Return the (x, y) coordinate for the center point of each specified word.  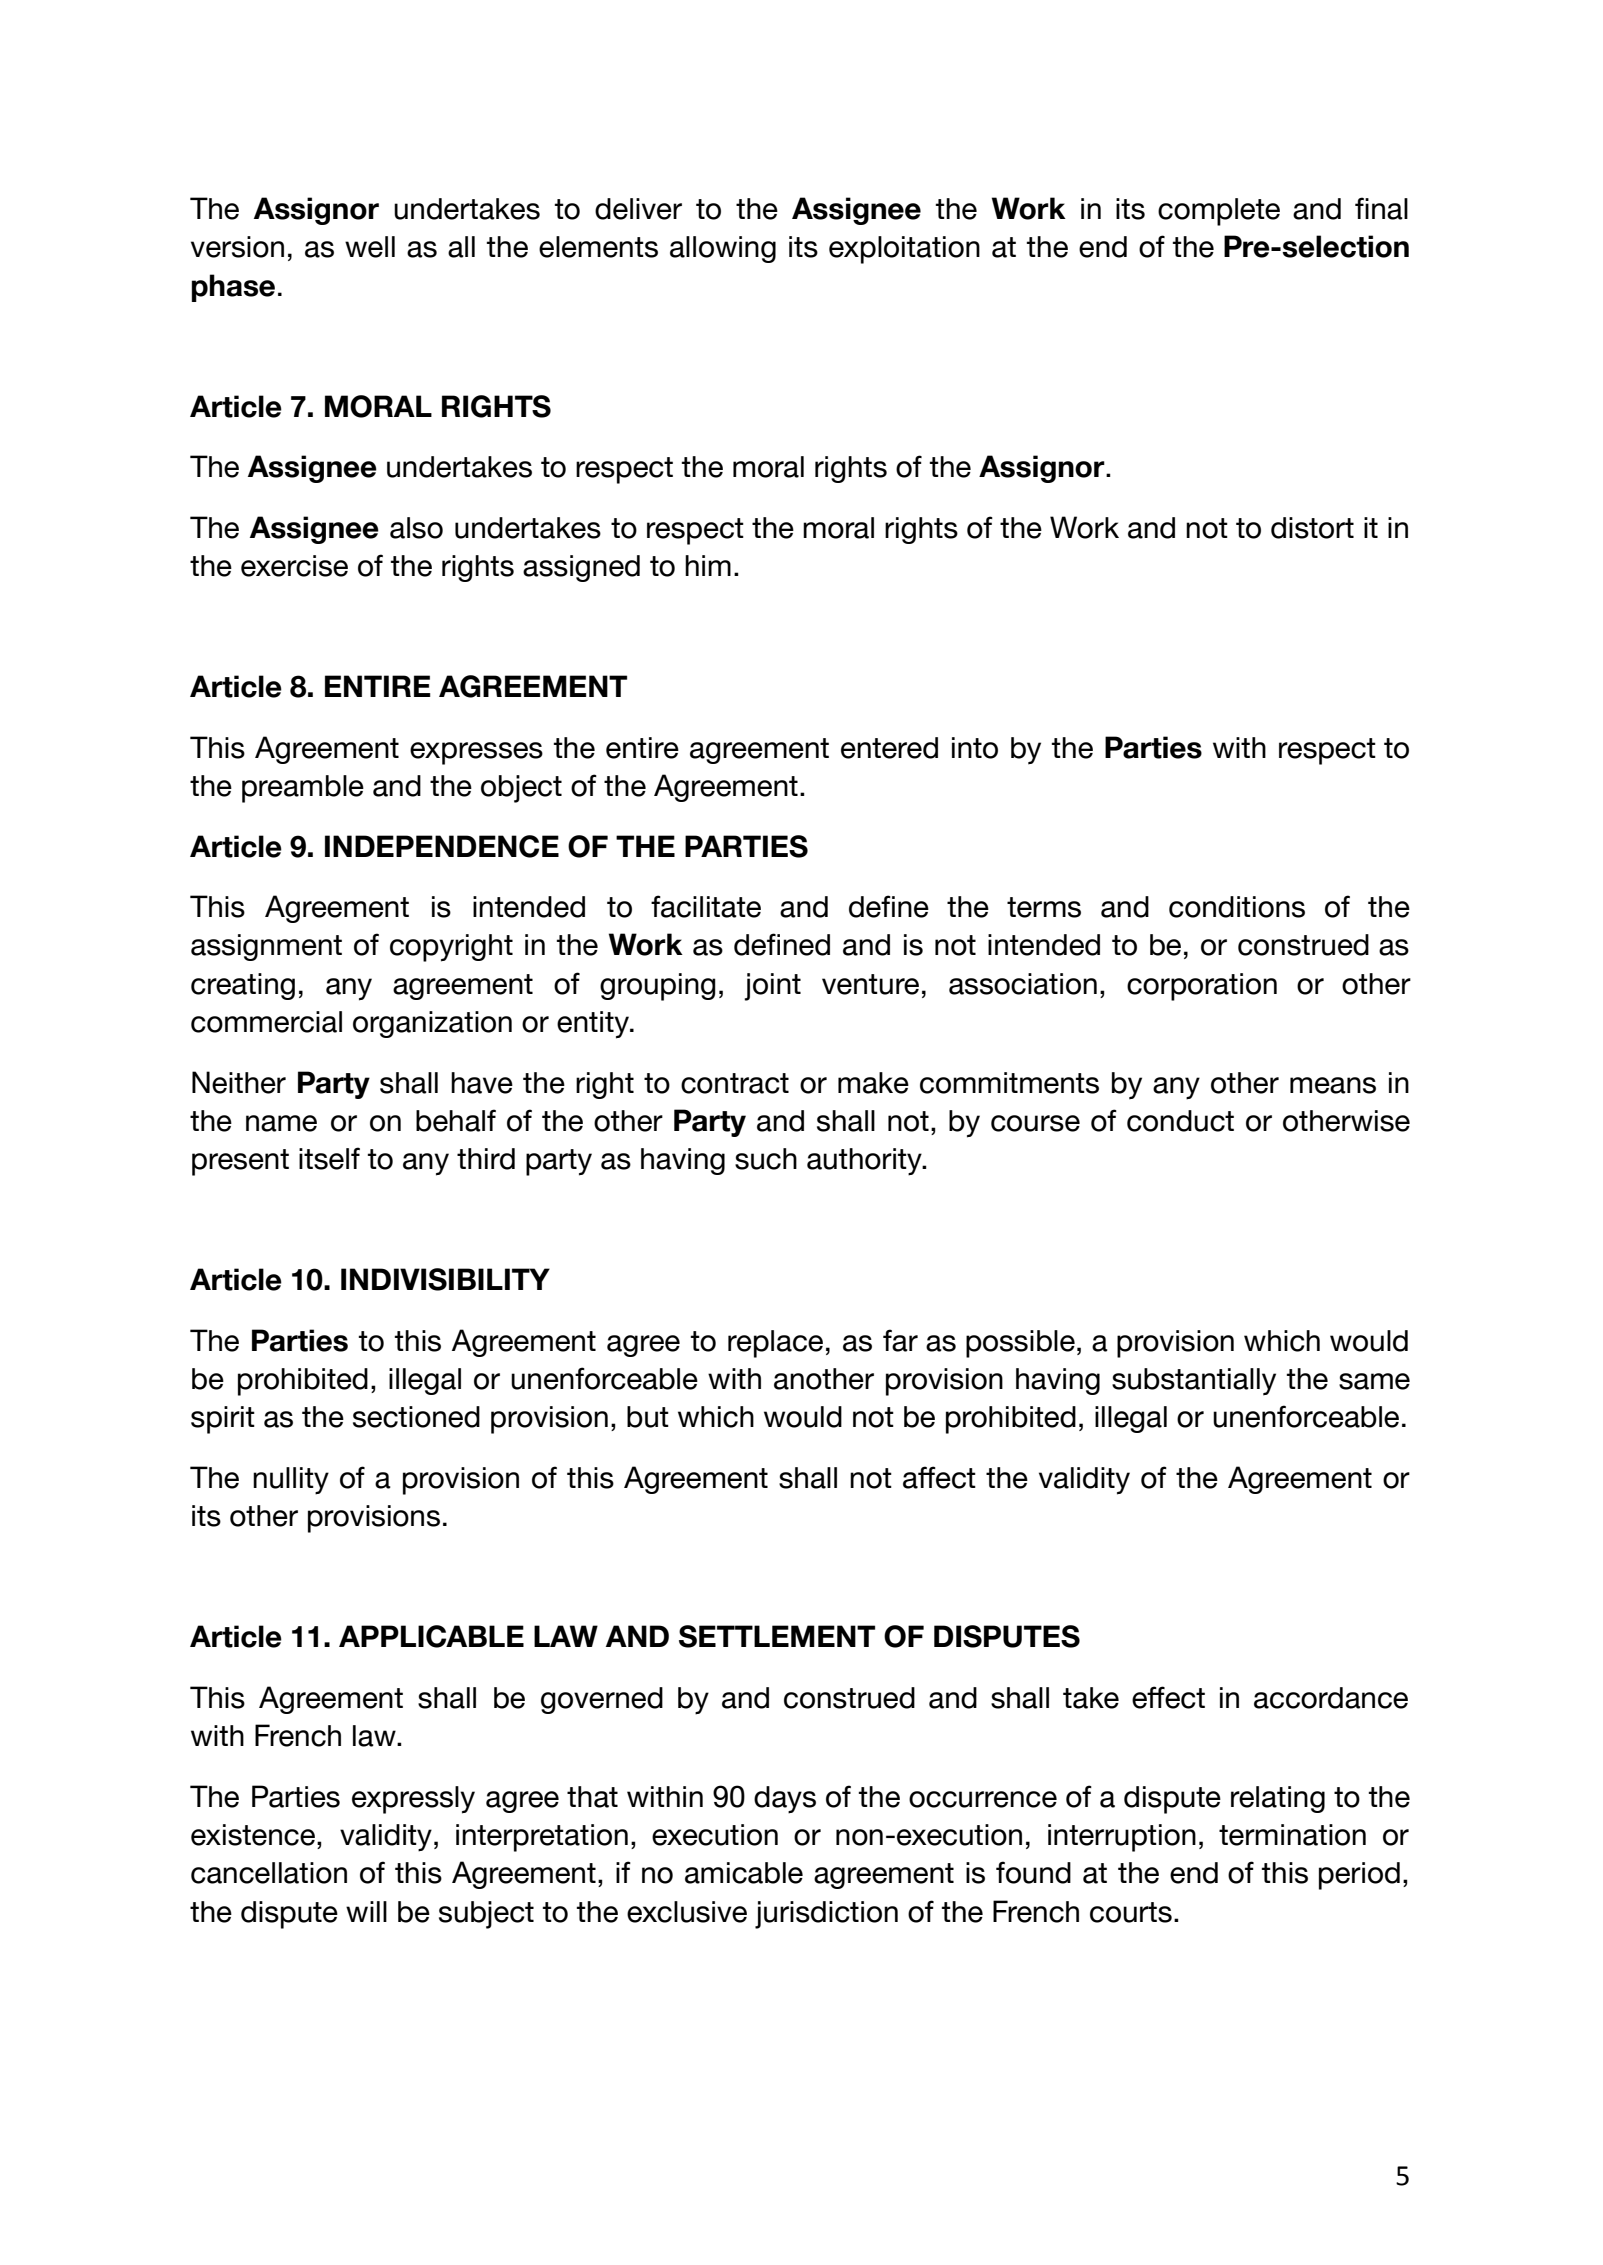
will (366, 1911)
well (370, 247)
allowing (723, 249)
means (1333, 1085)
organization (432, 1024)
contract (735, 1083)
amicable (744, 1873)
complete (1219, 212)
